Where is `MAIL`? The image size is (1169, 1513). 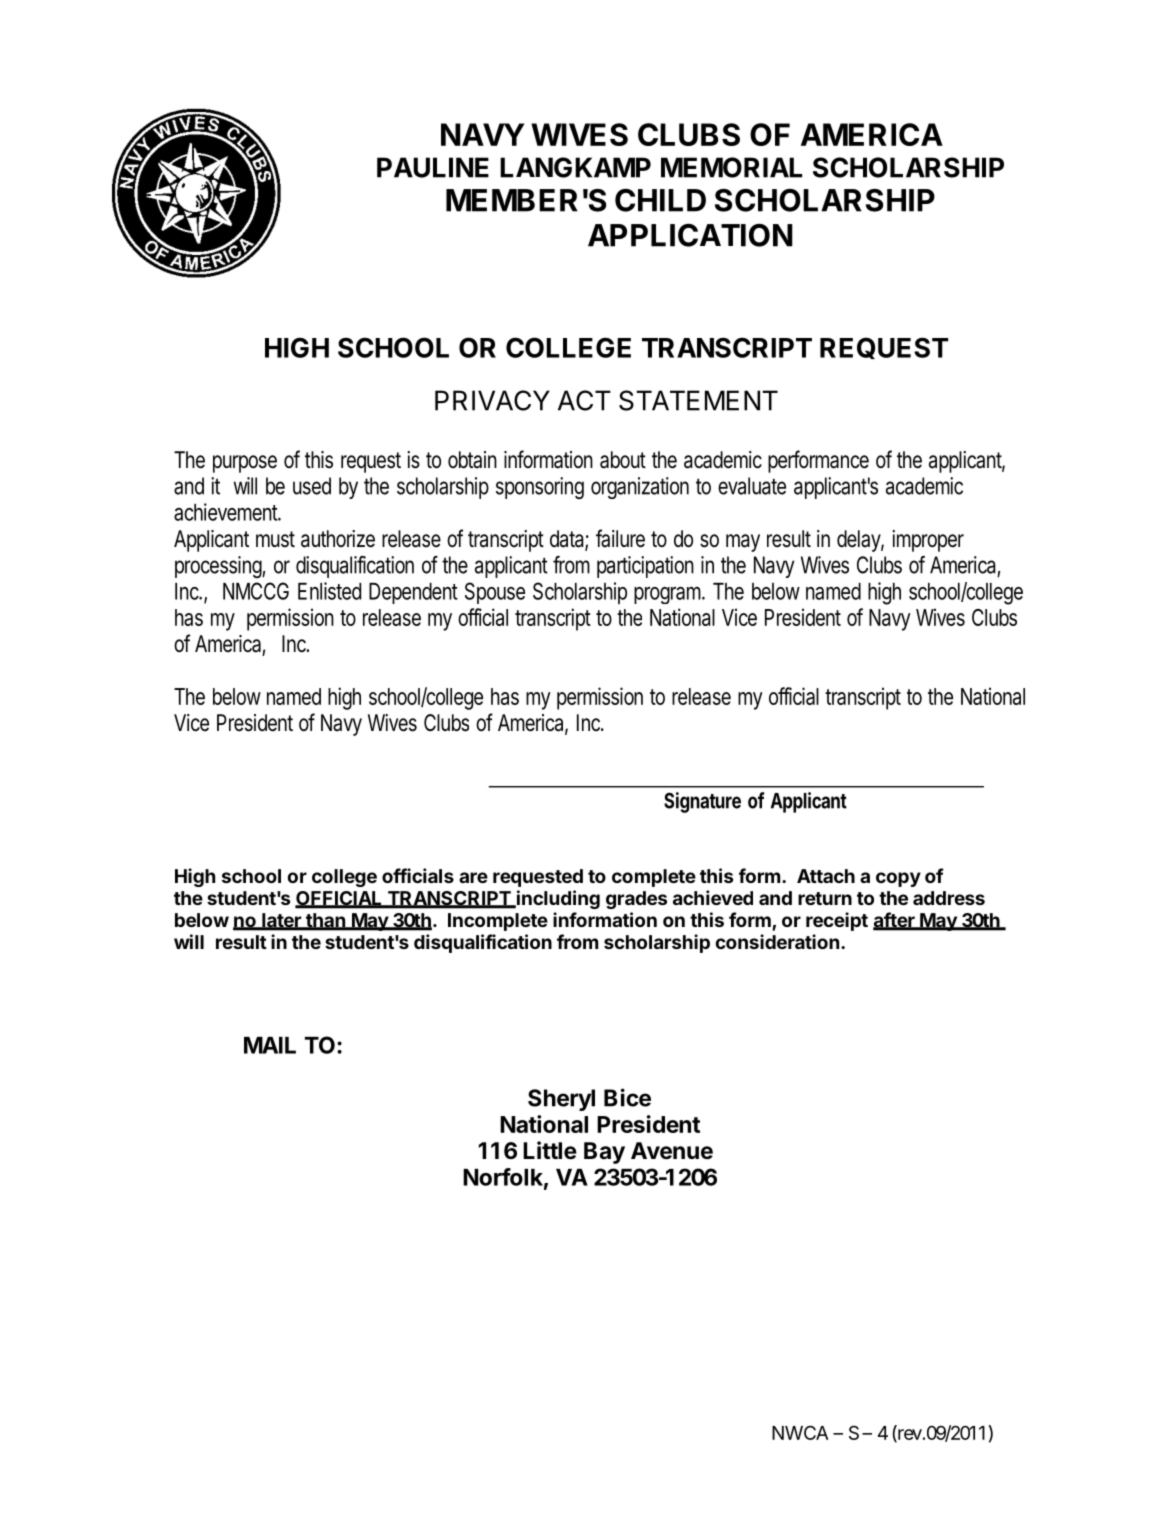
MAIL is located at coordinates (270, 1045).
